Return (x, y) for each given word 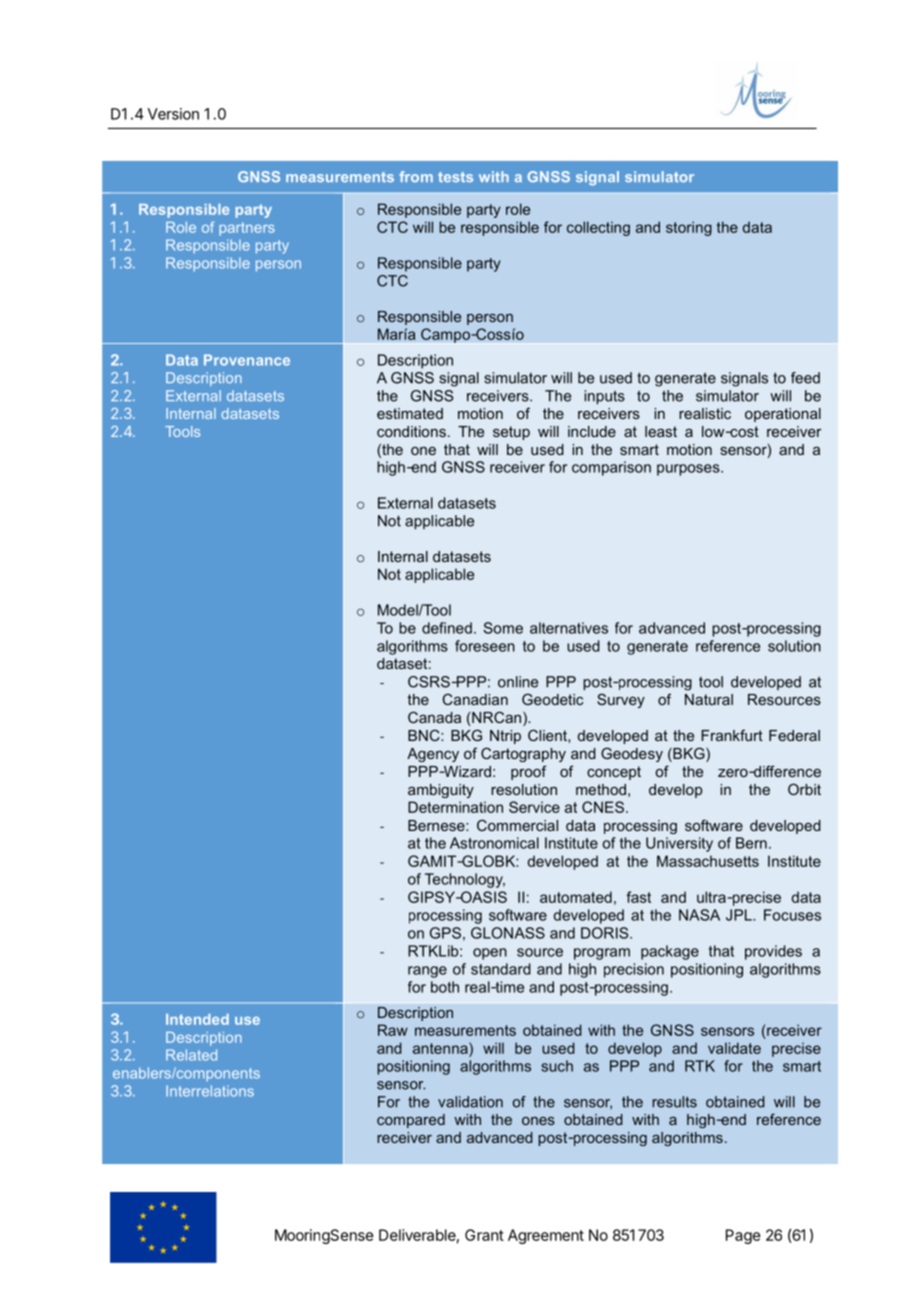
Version (173, 114)
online (518, 682)
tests (455, 177)
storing (689, 228)
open (490, 954)
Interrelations (210, 1091)
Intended (197, 1019)
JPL (740, 915)
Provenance (247, 360)
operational (783, 415)
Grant (484, 1235)
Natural (709, 699)
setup (511, 433)
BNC (425, 735)
